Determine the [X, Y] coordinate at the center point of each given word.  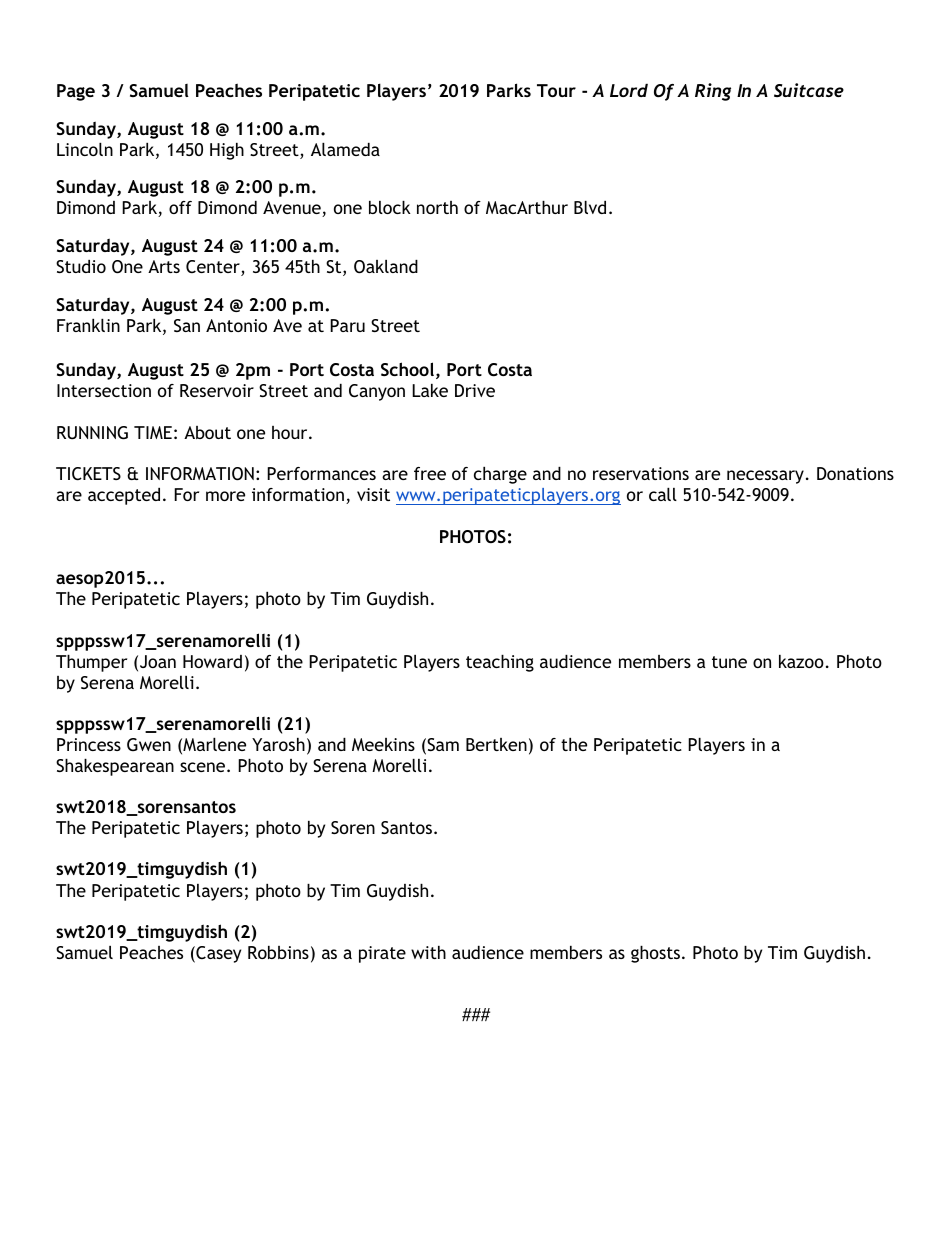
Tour [556, 90]
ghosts [657, 954]
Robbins [278, 952]
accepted [124, 496]
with [428, 952]
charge [500, 475]
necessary [765, 477]
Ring [713, 92]
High [227, 151]
